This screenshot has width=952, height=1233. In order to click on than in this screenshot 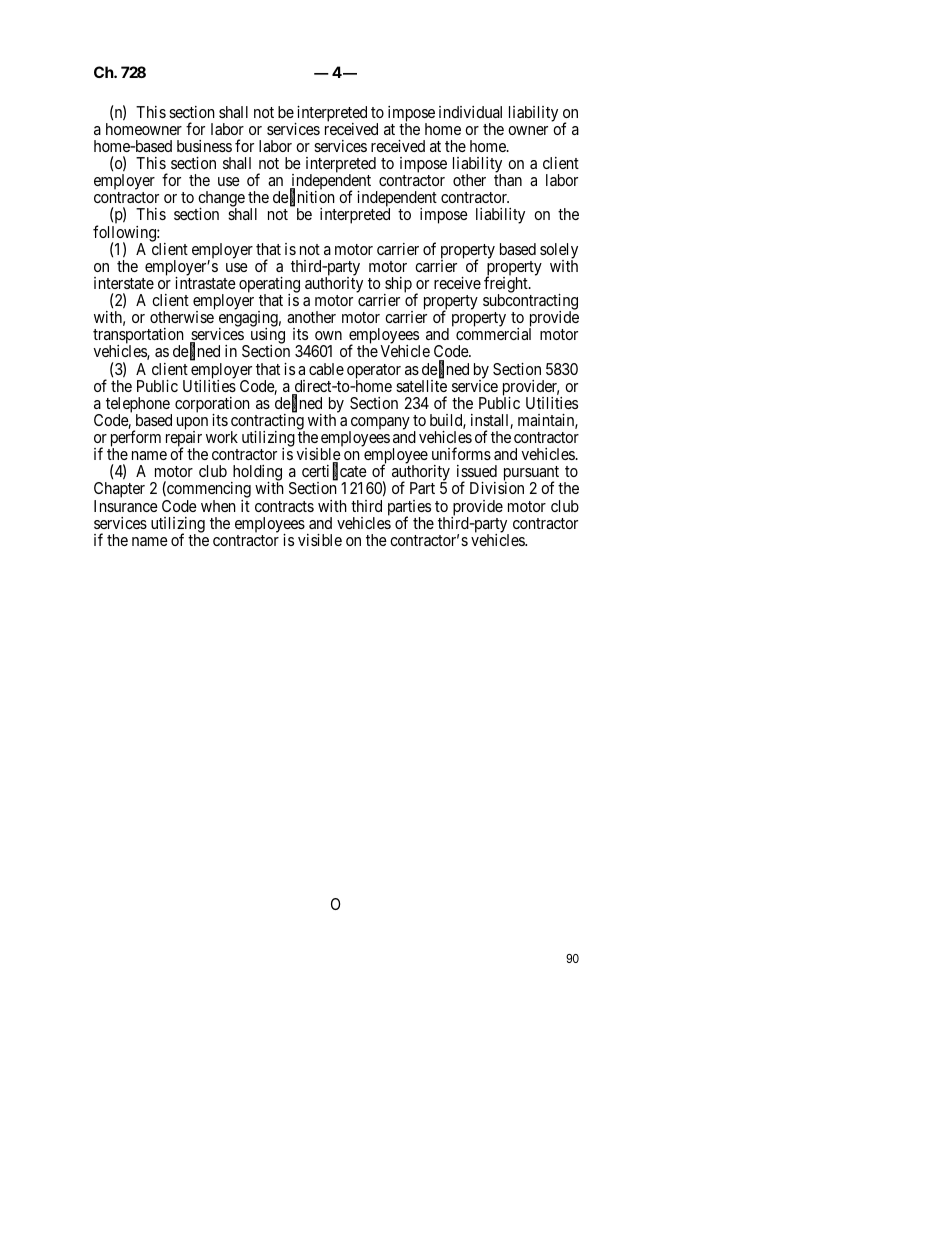, I will do `click(508, 180)`.
